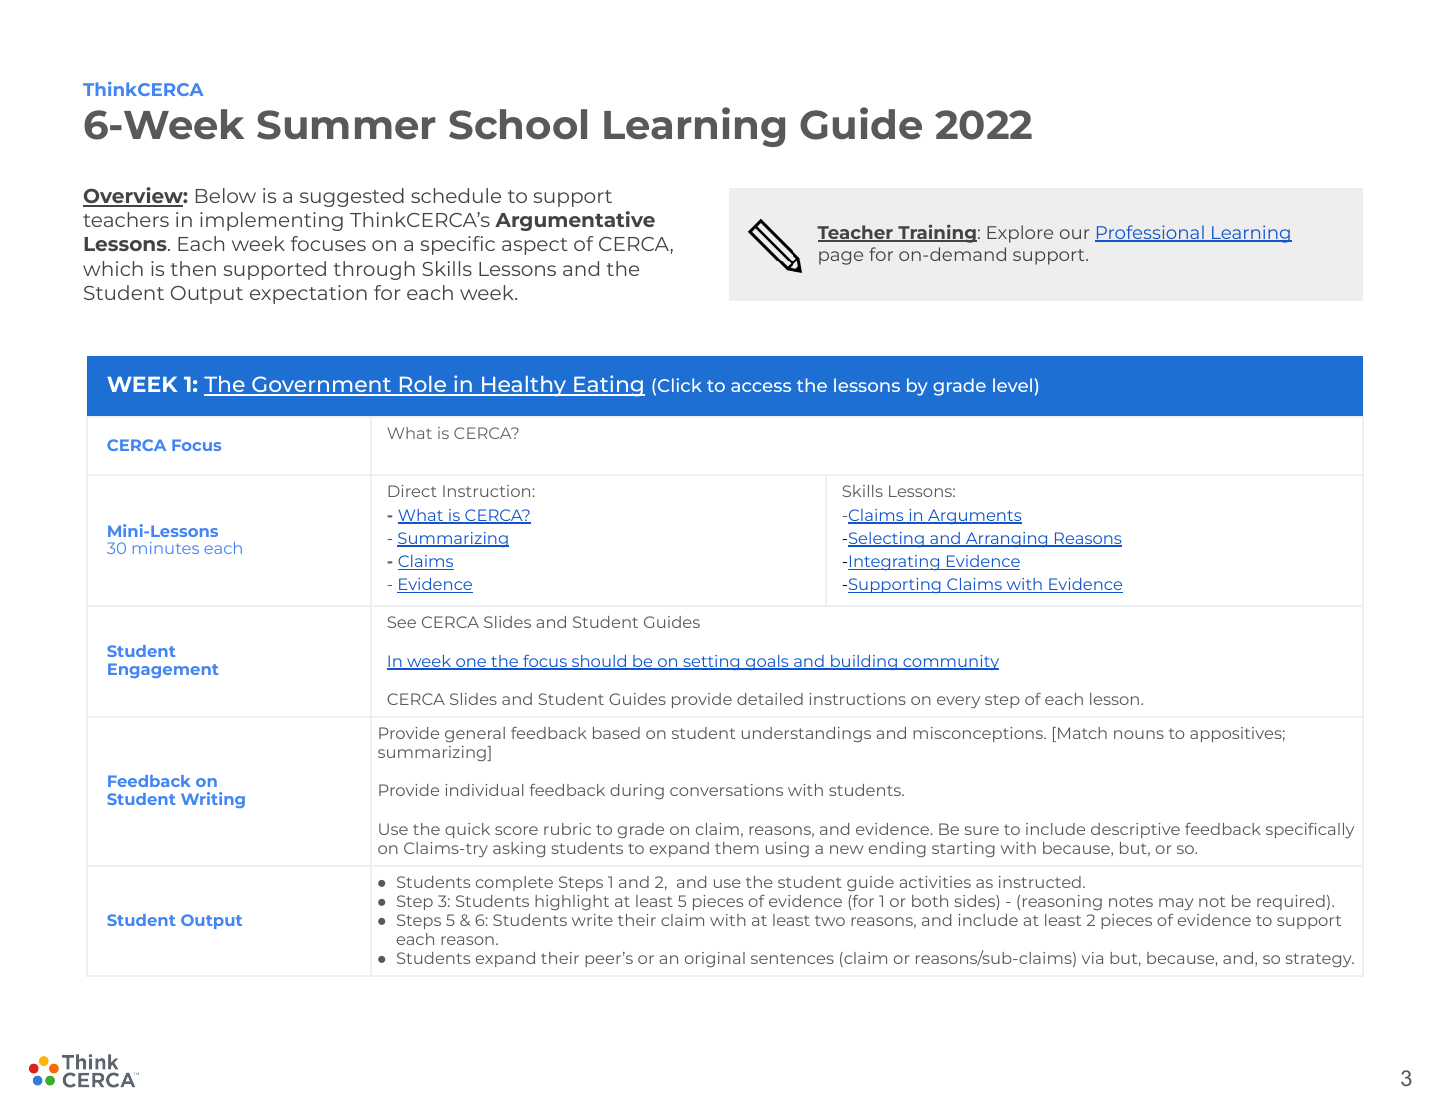 The height and width of the screenshot is (1118, 1447). Describe the element at coordinates (322, 385) in the screenshot. I see `Government` at that location.
